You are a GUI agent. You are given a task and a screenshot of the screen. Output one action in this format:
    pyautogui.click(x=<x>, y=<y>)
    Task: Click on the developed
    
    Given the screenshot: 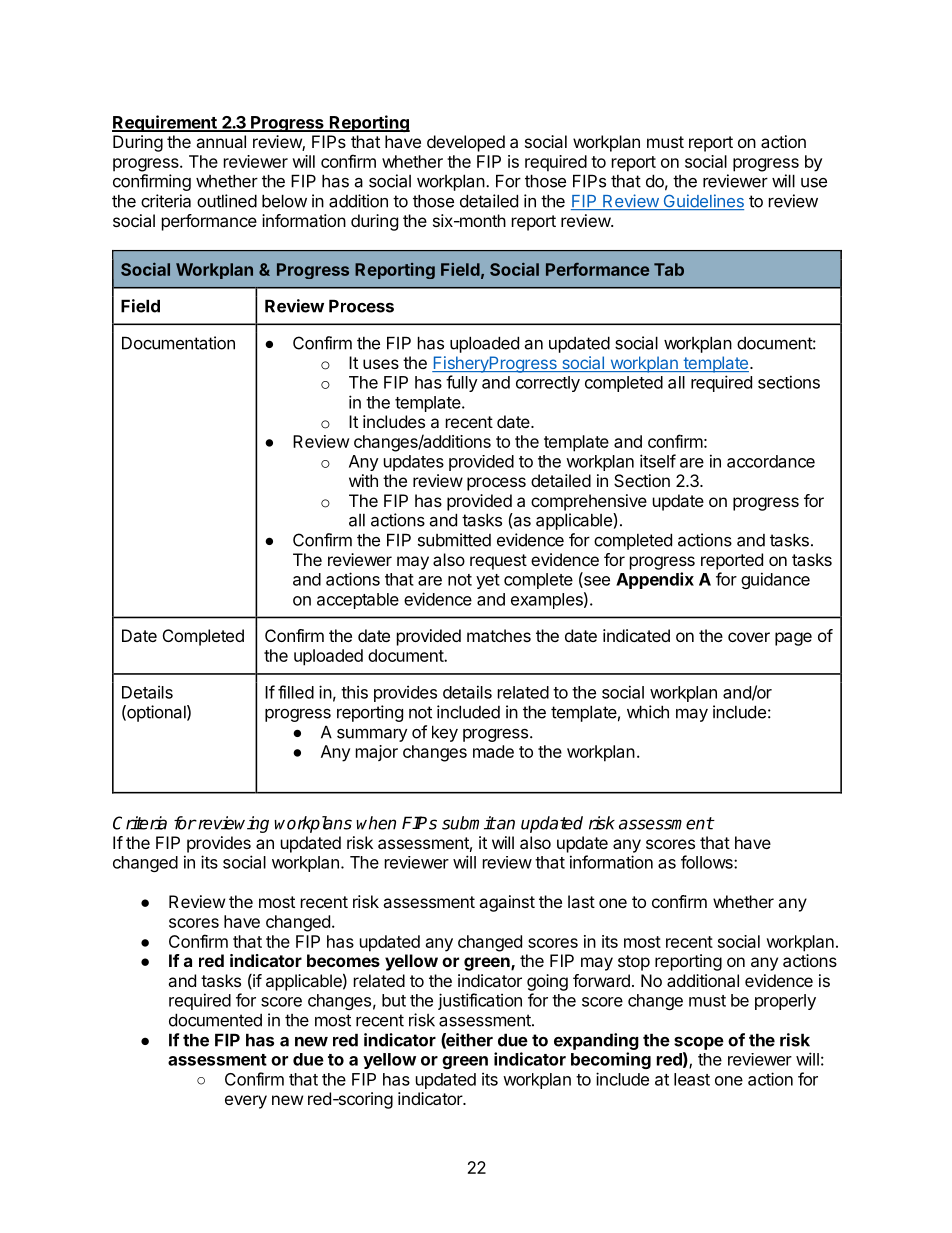 What is the action you would take?
    pyautogui.click(x=466, y=143)
